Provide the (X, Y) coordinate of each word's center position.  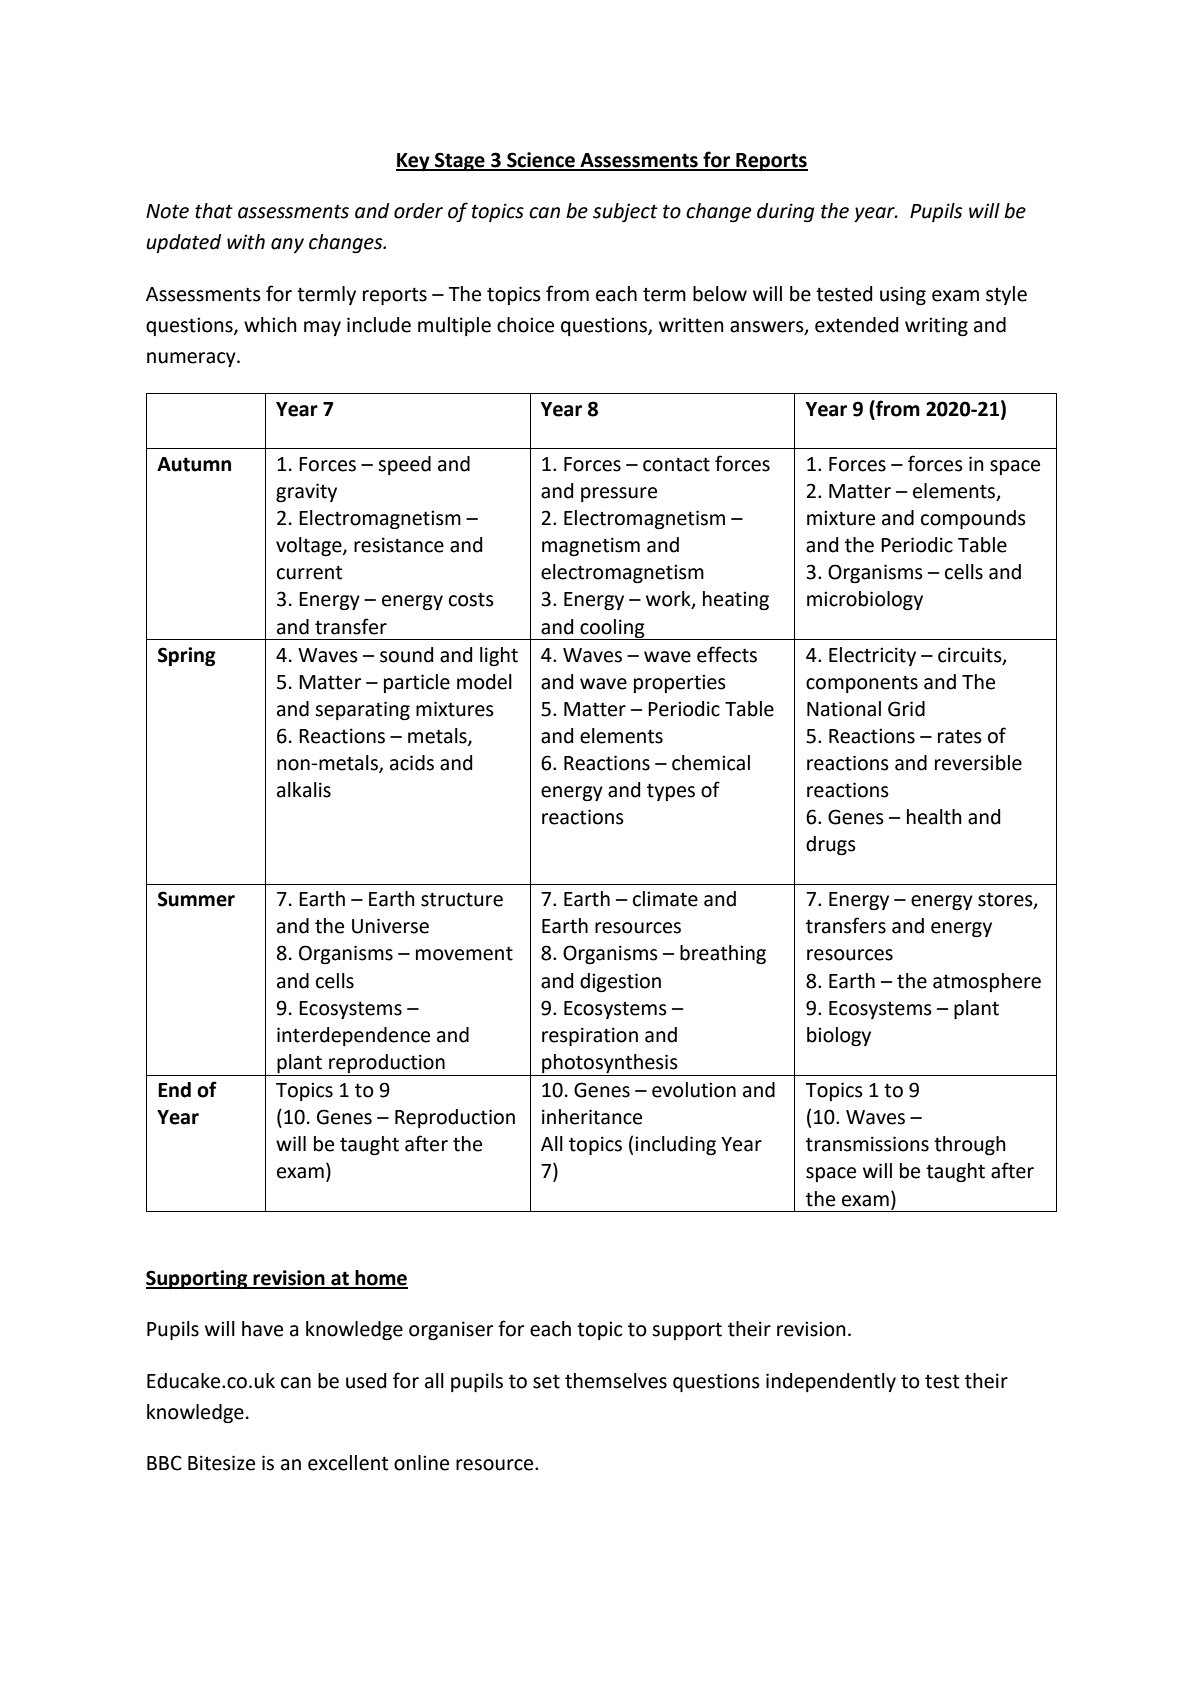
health (934, 817)
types (671, 792)
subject (625, 212)
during (785, 212)
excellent (348, 1463)
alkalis (304, 790)
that (214, 211)
